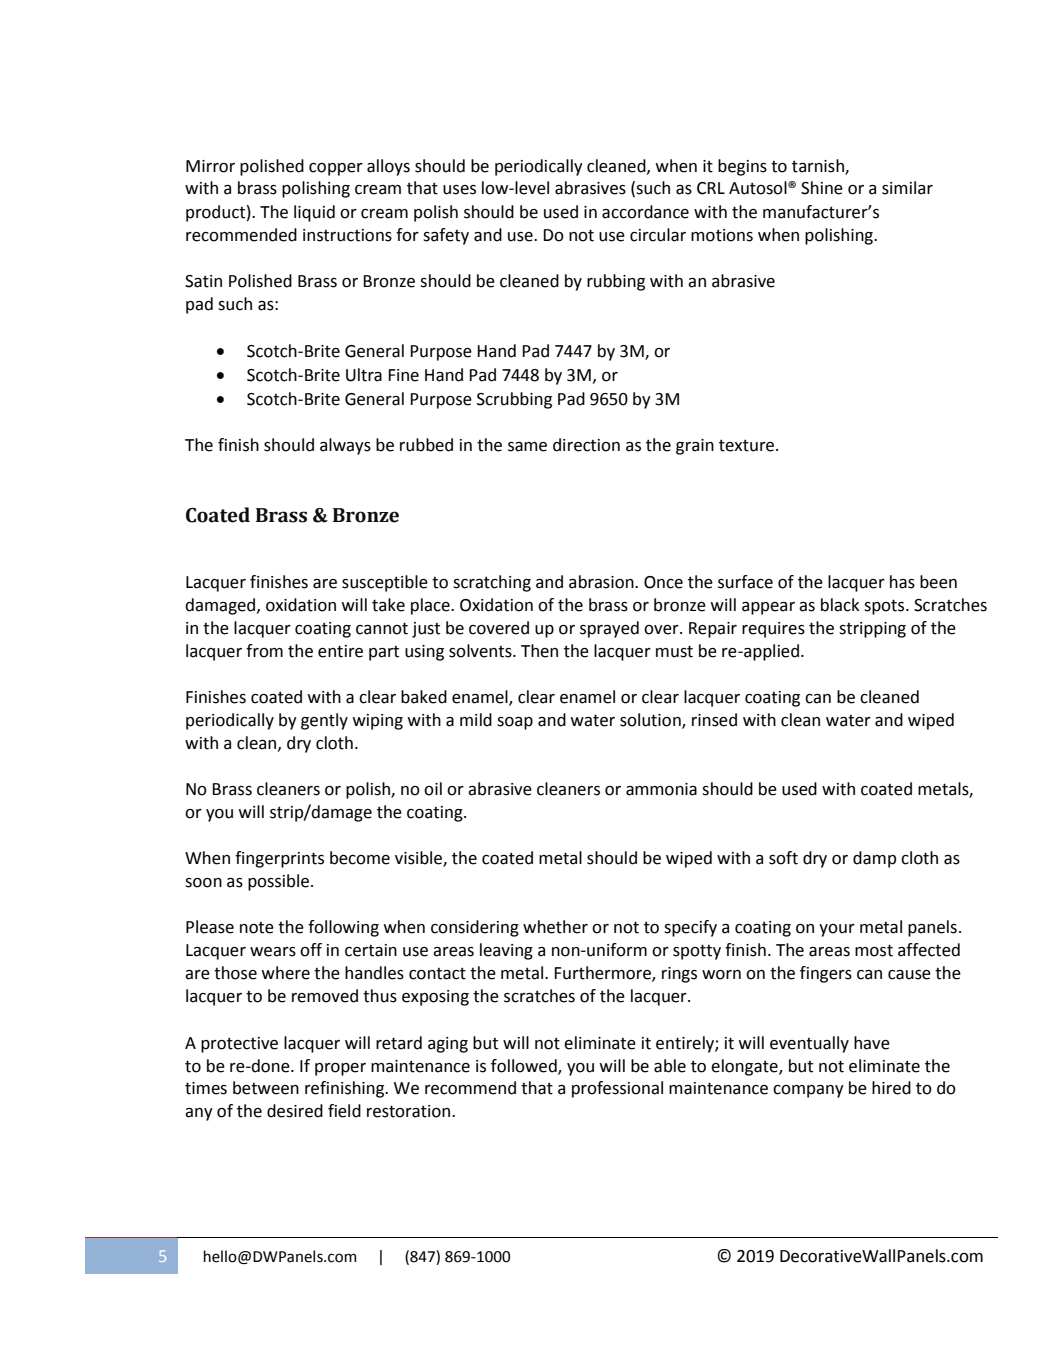 This screenshot has height=1358, width=1049. Describe the element at coordinates (555, 927) in the screenshot. I see `whether` at that location.
